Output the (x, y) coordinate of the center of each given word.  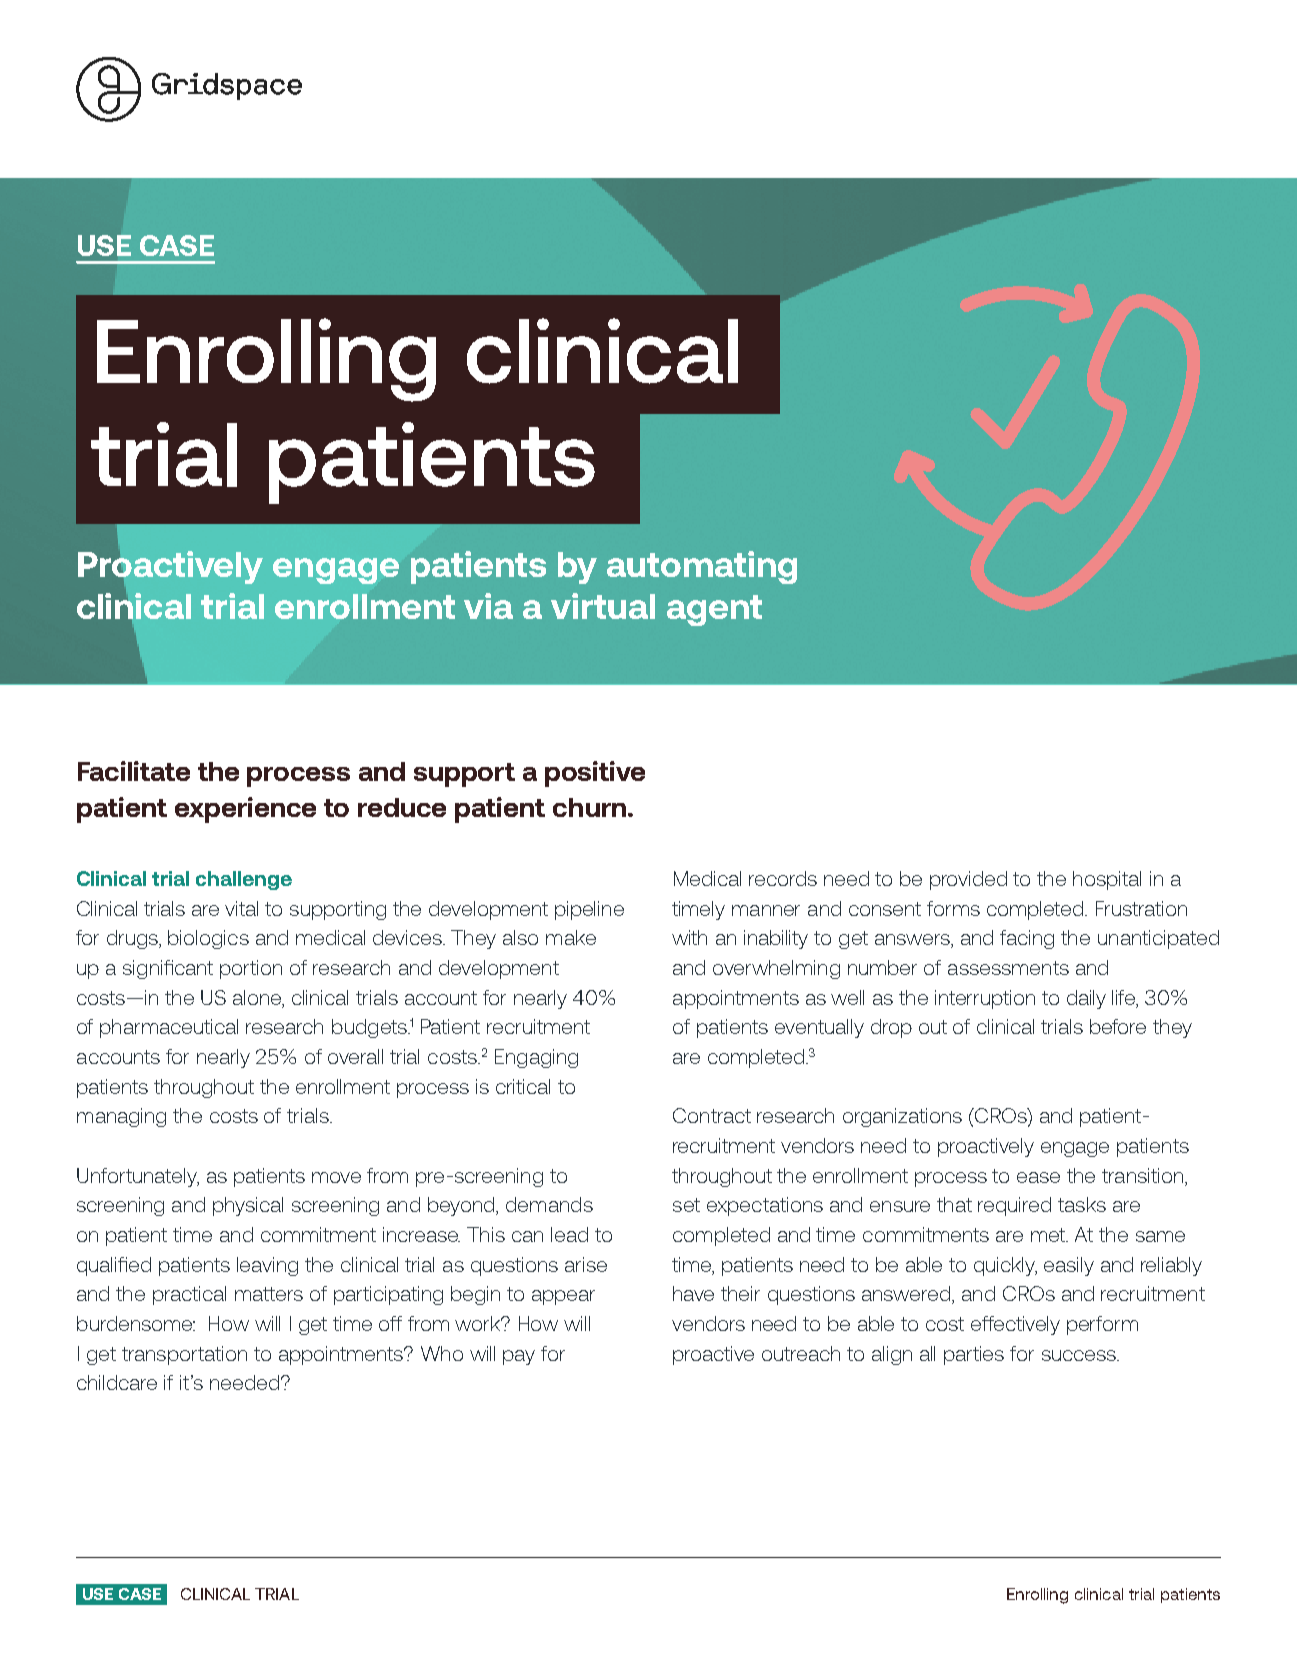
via (488, 606)
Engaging (536, 1058)
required (1014, 1206)
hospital (1107, 880)
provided (968, 880)
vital (241, 908)
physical (248, 1206)
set (686, 1205)
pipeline (589, 910)
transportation (184, 1355)
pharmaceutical (169, 1028)
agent (714, 610)
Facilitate (134, 771)
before (1118, 1026)
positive (595, 774)
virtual (603, 606)
